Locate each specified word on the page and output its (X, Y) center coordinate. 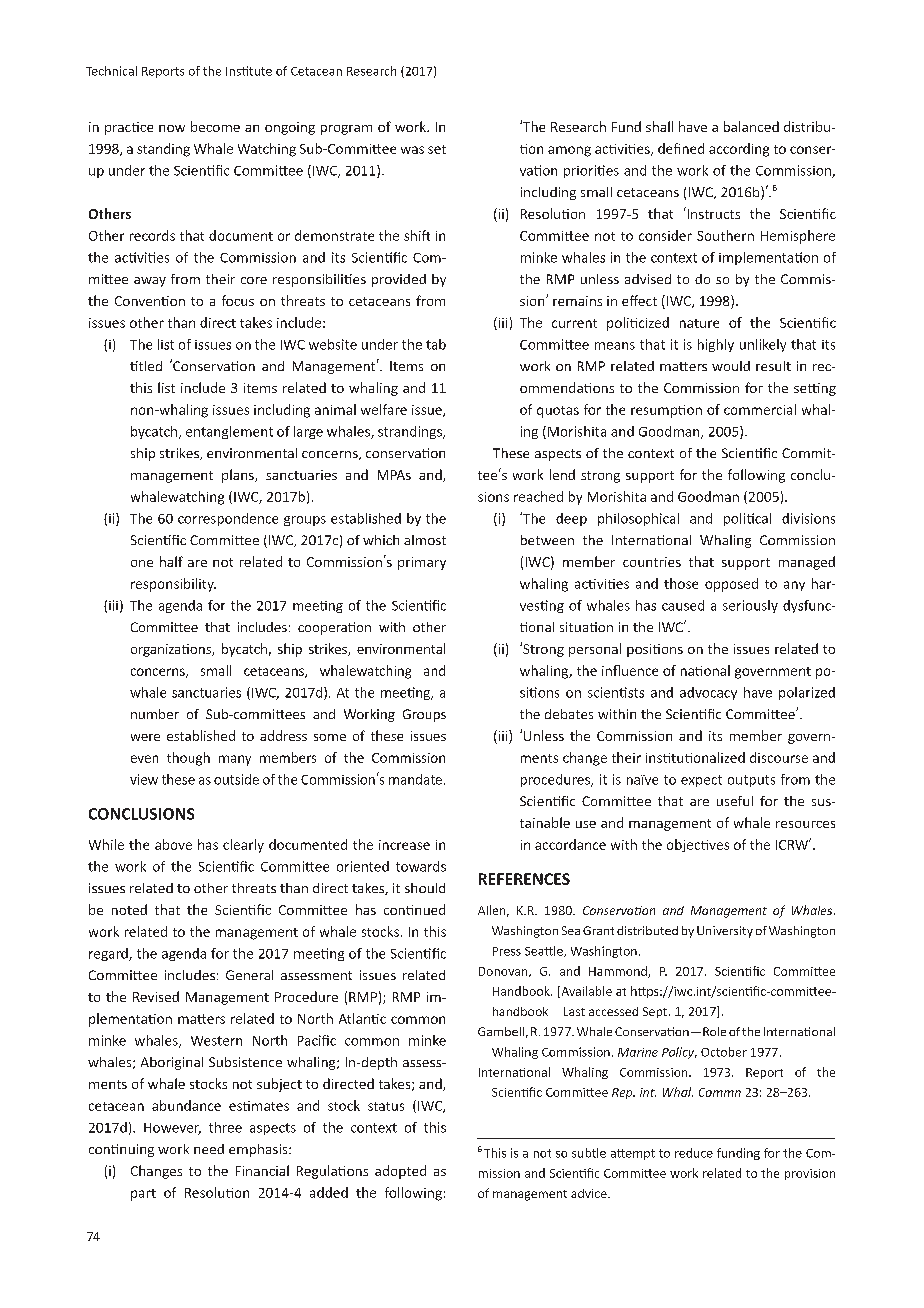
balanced (751, 126)
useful (735, 801)
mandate (415, 779)
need (209, 1149)
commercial (760, 409)
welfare (384, 409)
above (173, 844)
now (172, 128)
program (346, 130)
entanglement (229, 432)
